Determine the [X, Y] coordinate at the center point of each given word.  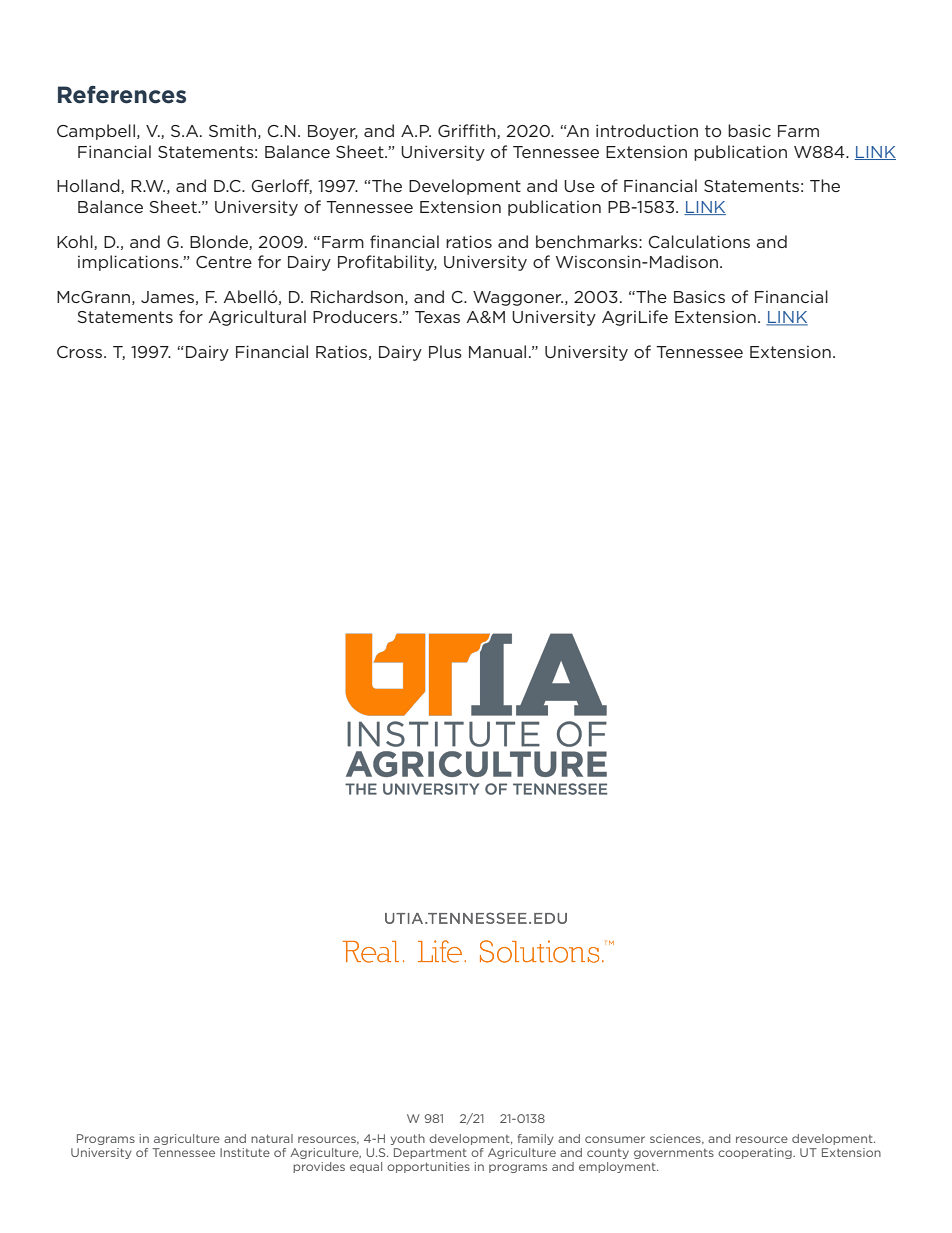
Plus [445, 351]
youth [408, 1139]
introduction [647, 130]
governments [674, 1154]
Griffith [468, 131]
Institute [245, 1152]
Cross [81, 352]
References [122, 95]
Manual [497, 351]
